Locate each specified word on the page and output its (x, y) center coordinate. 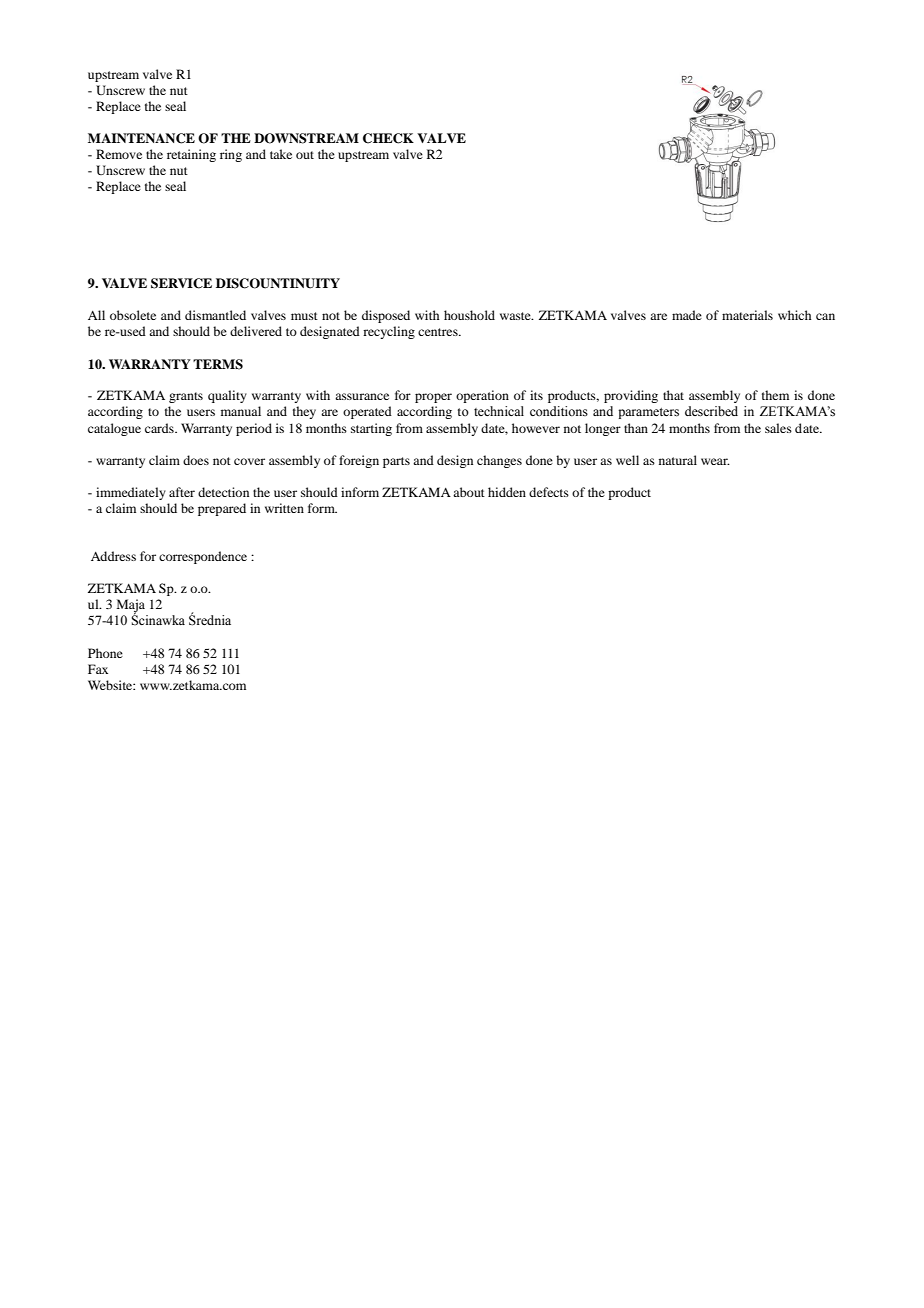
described (711, 411)
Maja (131, 607)
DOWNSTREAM (306, 138)
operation (482, 396)
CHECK (388, 138)
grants (186, 397)
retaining (191, 155)
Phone (105, 653)
